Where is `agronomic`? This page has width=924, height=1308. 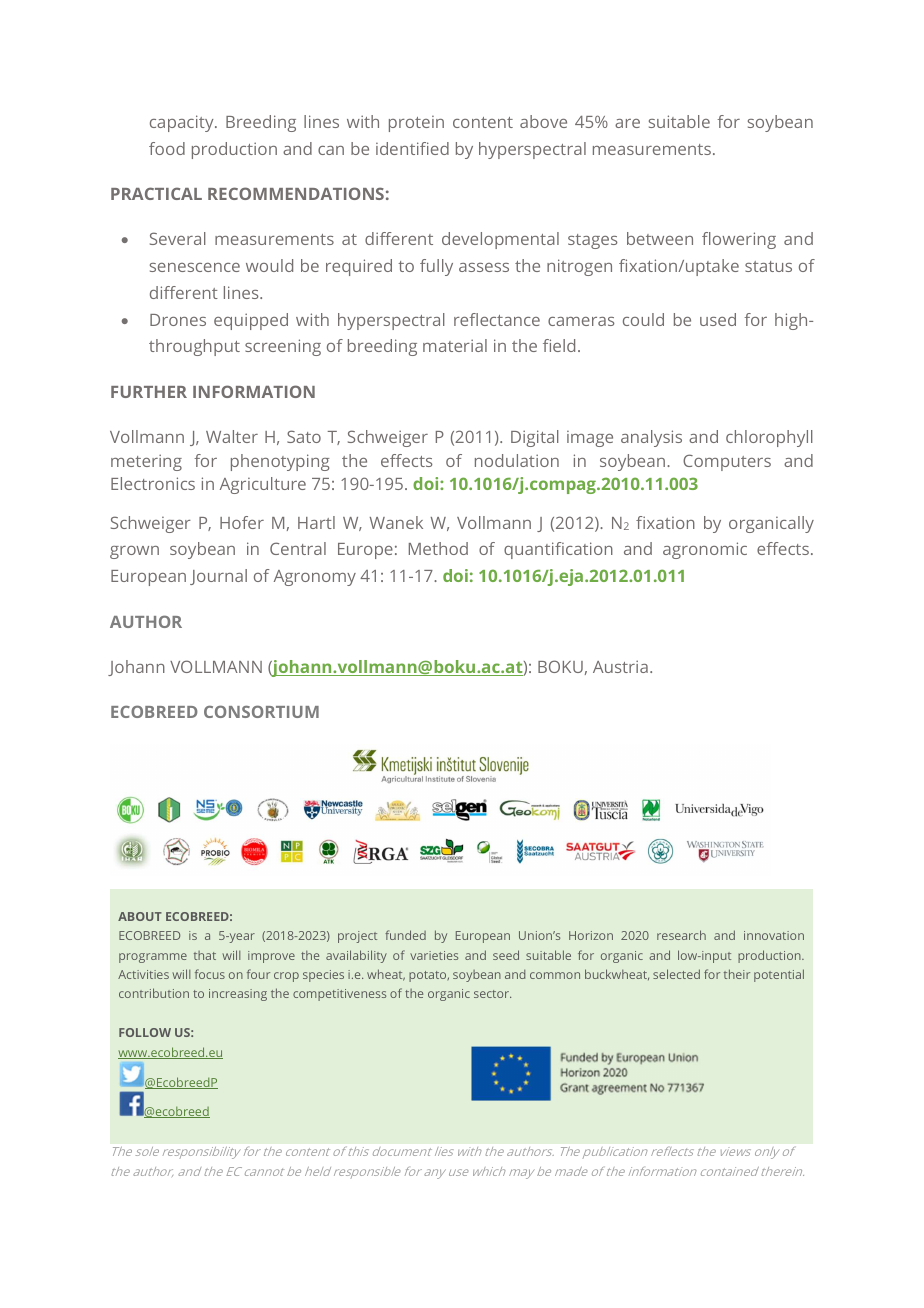 agronomic is located at coordinates (705, 550).
